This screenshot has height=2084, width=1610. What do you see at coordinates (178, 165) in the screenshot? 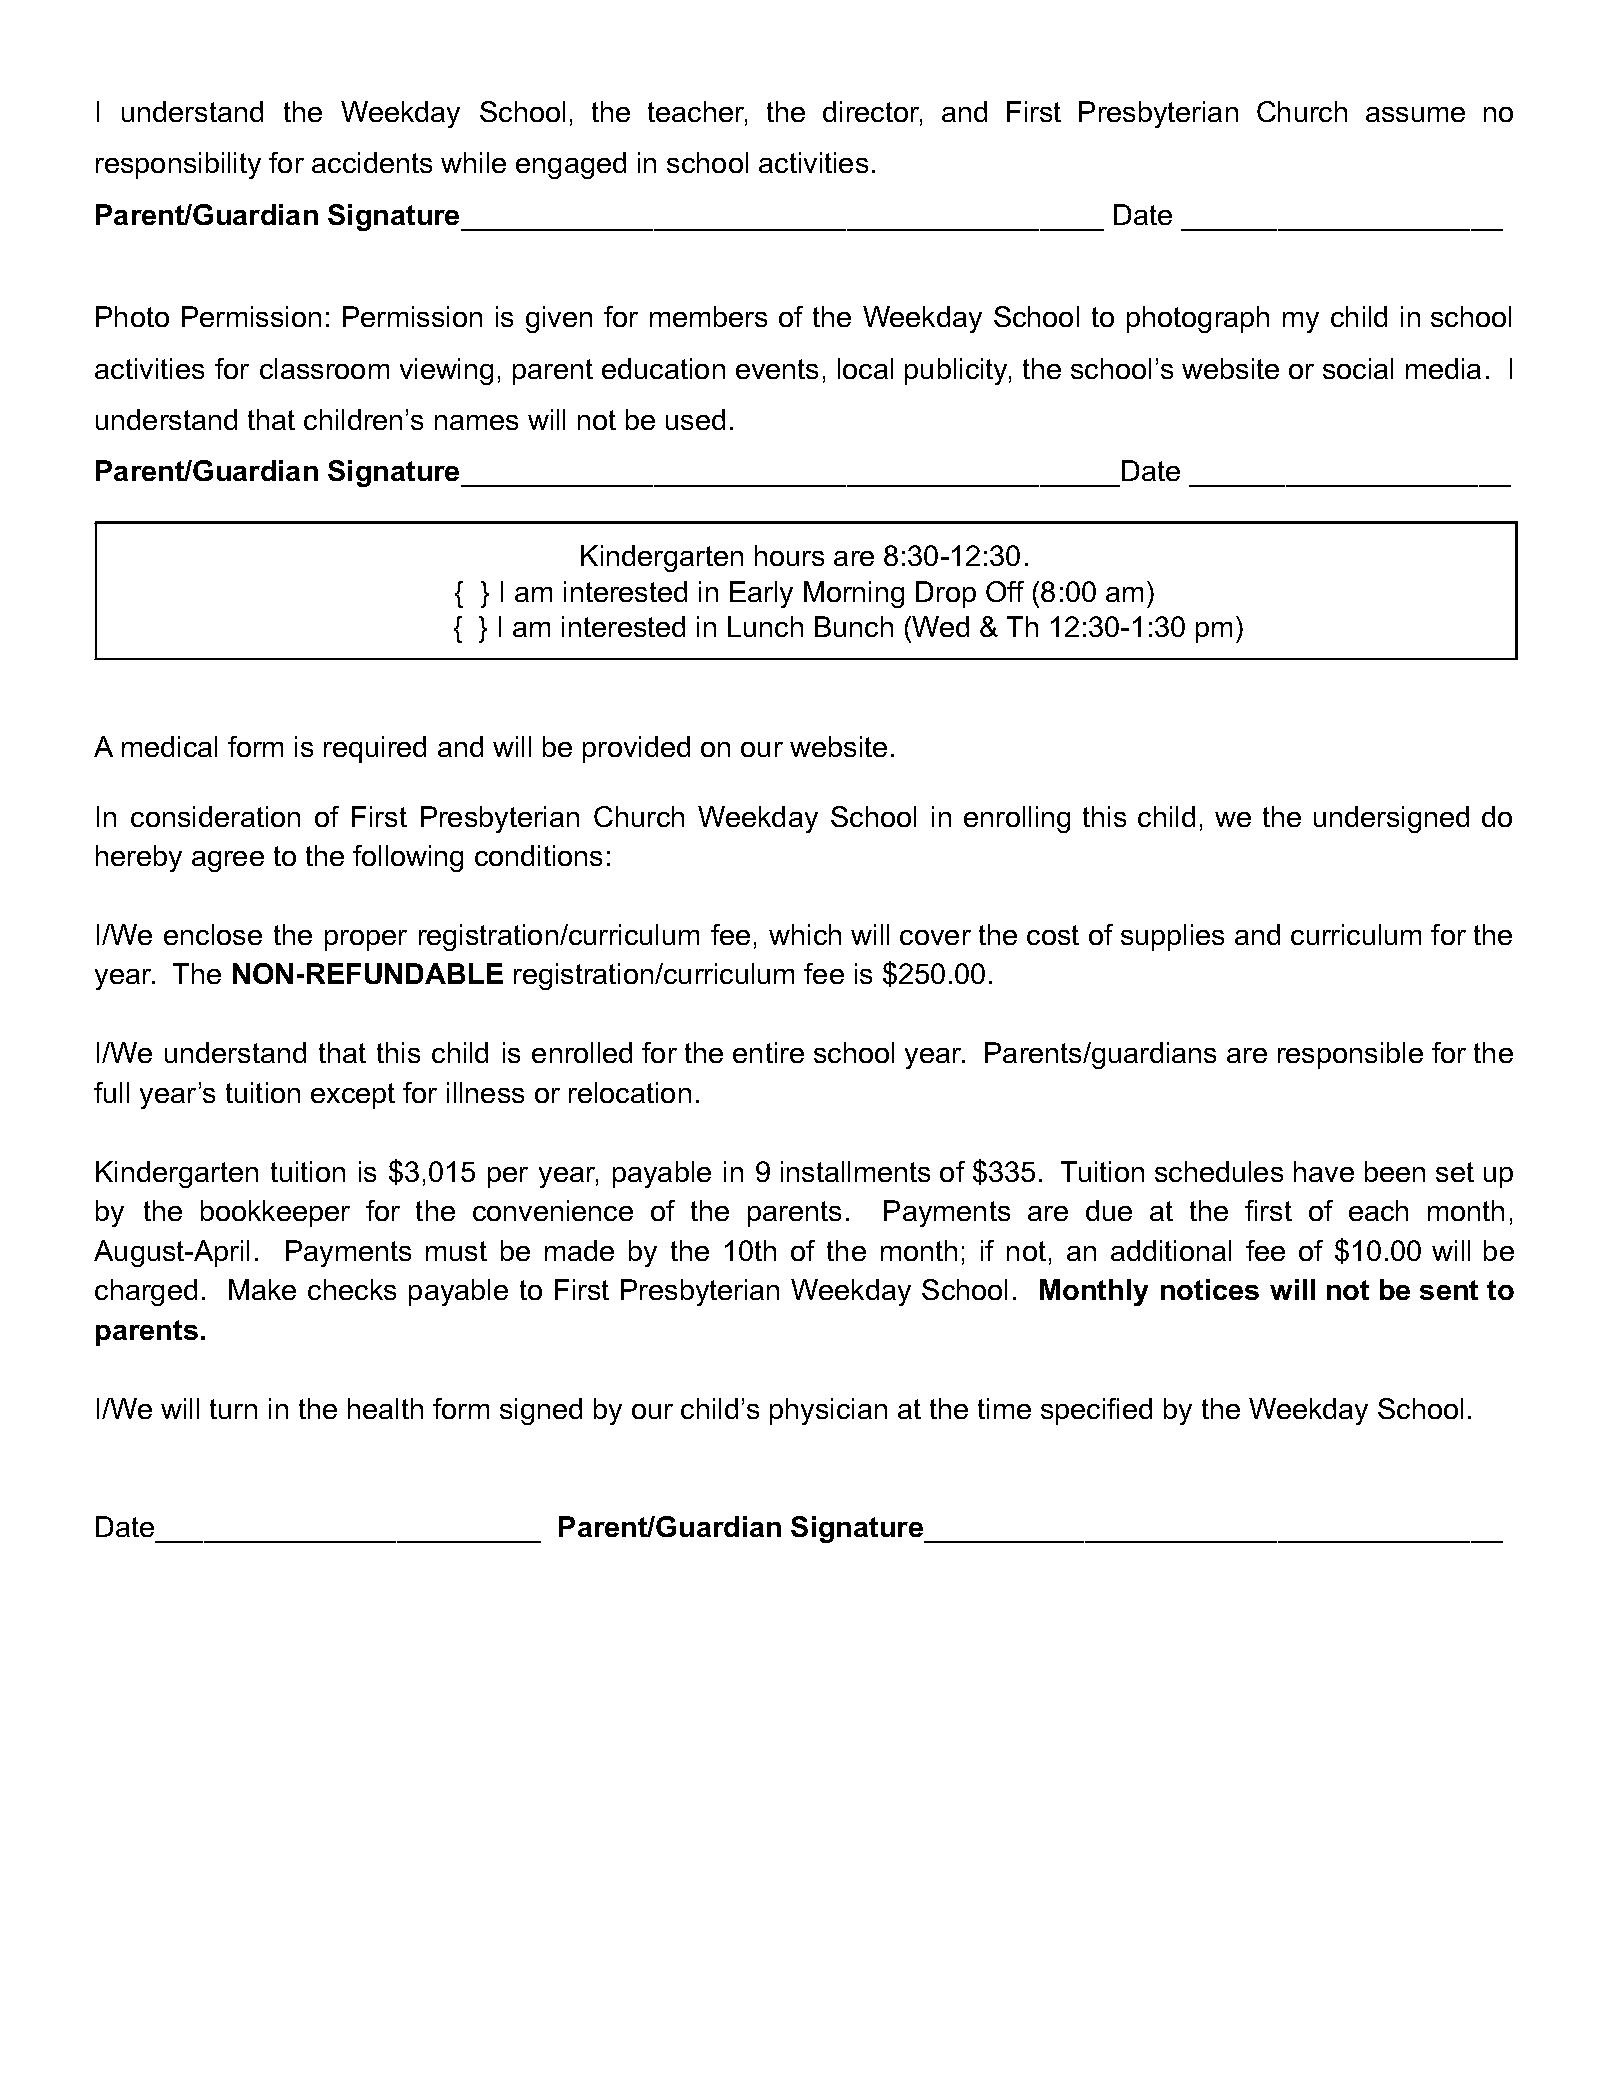
I see `responsibility` at bounding box center [178, 165].
